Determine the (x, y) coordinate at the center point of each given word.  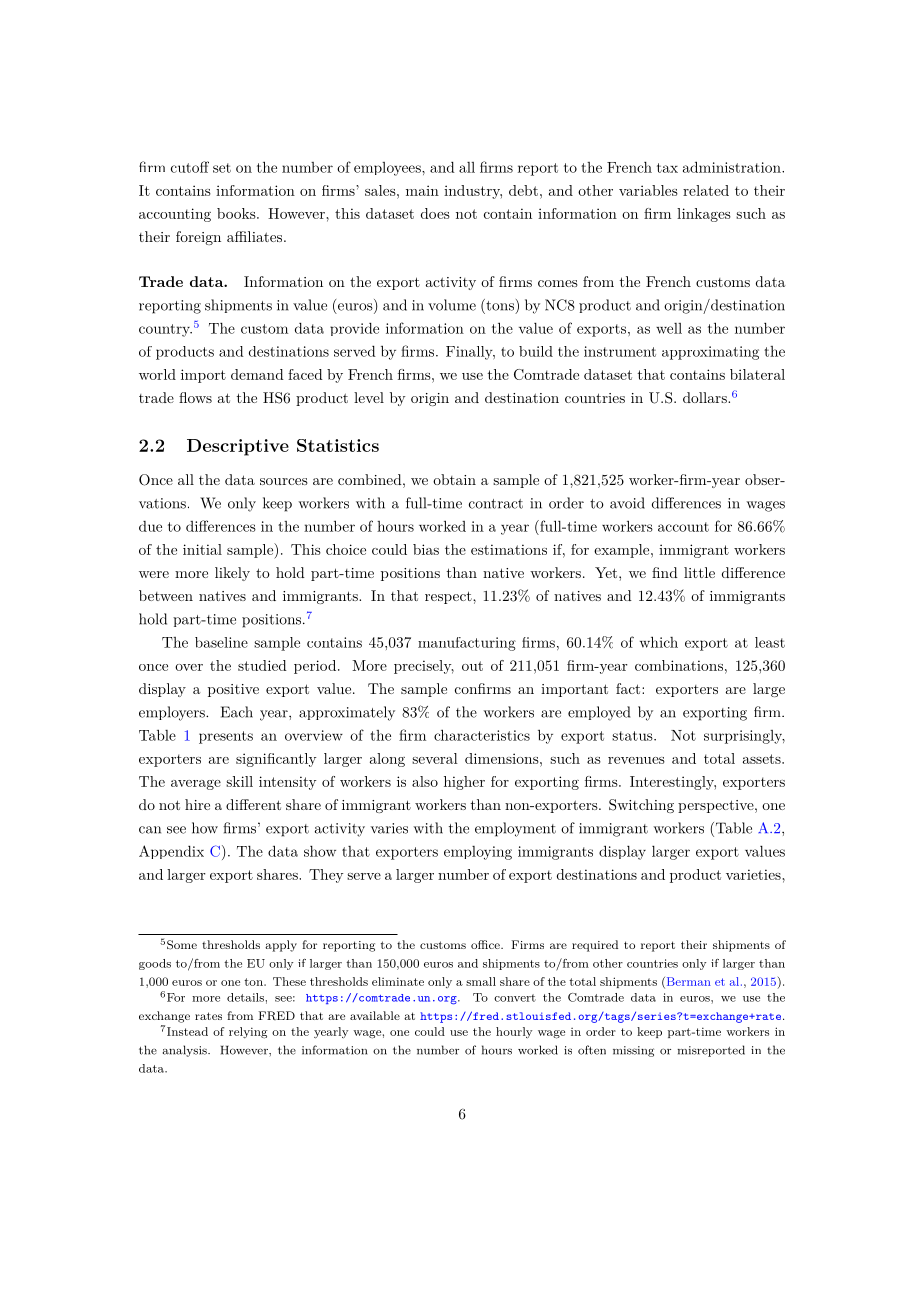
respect (449, 597)
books (237, 213)
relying (248, 1033)
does (435, 213)
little (699, 572)
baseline (221, 642)
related (706, 190)
